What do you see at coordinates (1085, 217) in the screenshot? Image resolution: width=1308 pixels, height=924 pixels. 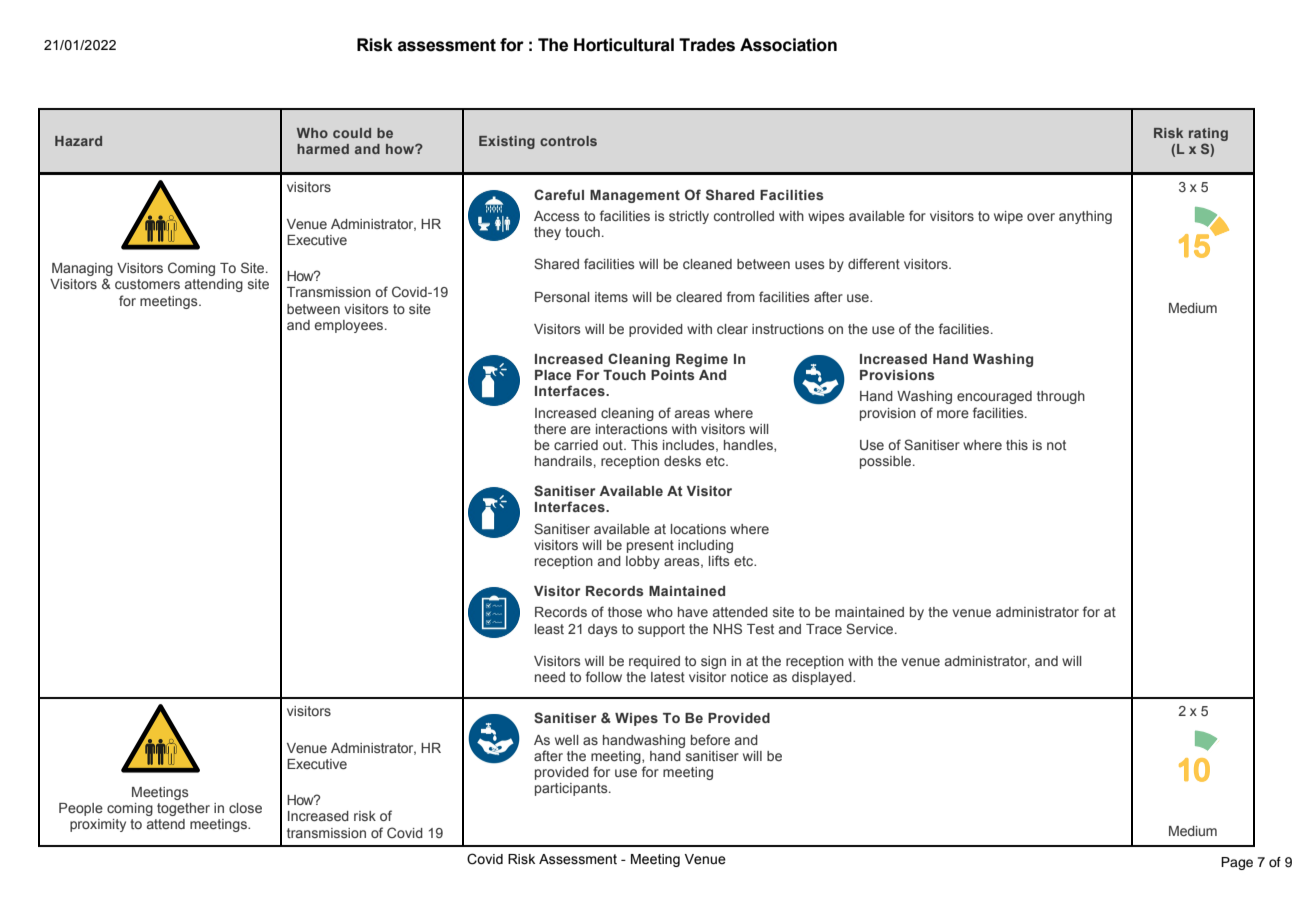 I see `anything` at bounding box center [1085, 217].
